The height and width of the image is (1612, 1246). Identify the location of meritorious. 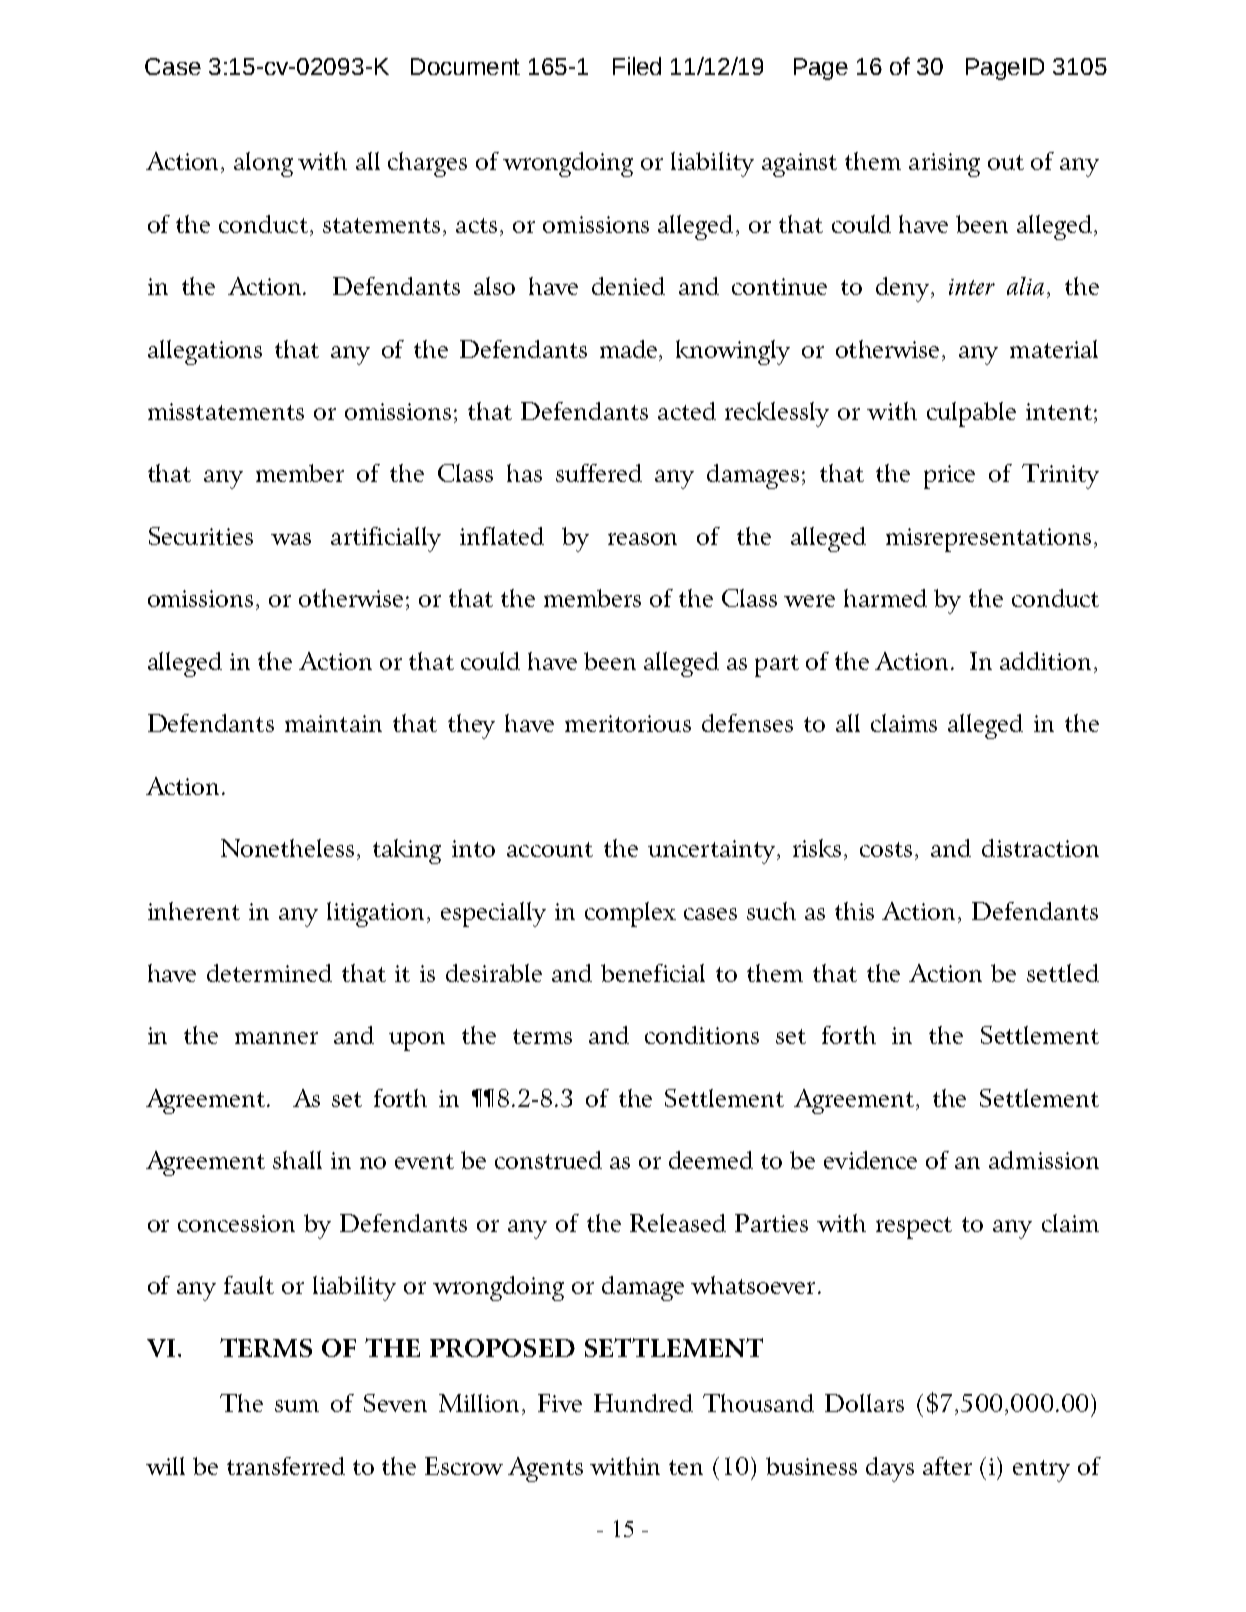
(628, 723).
